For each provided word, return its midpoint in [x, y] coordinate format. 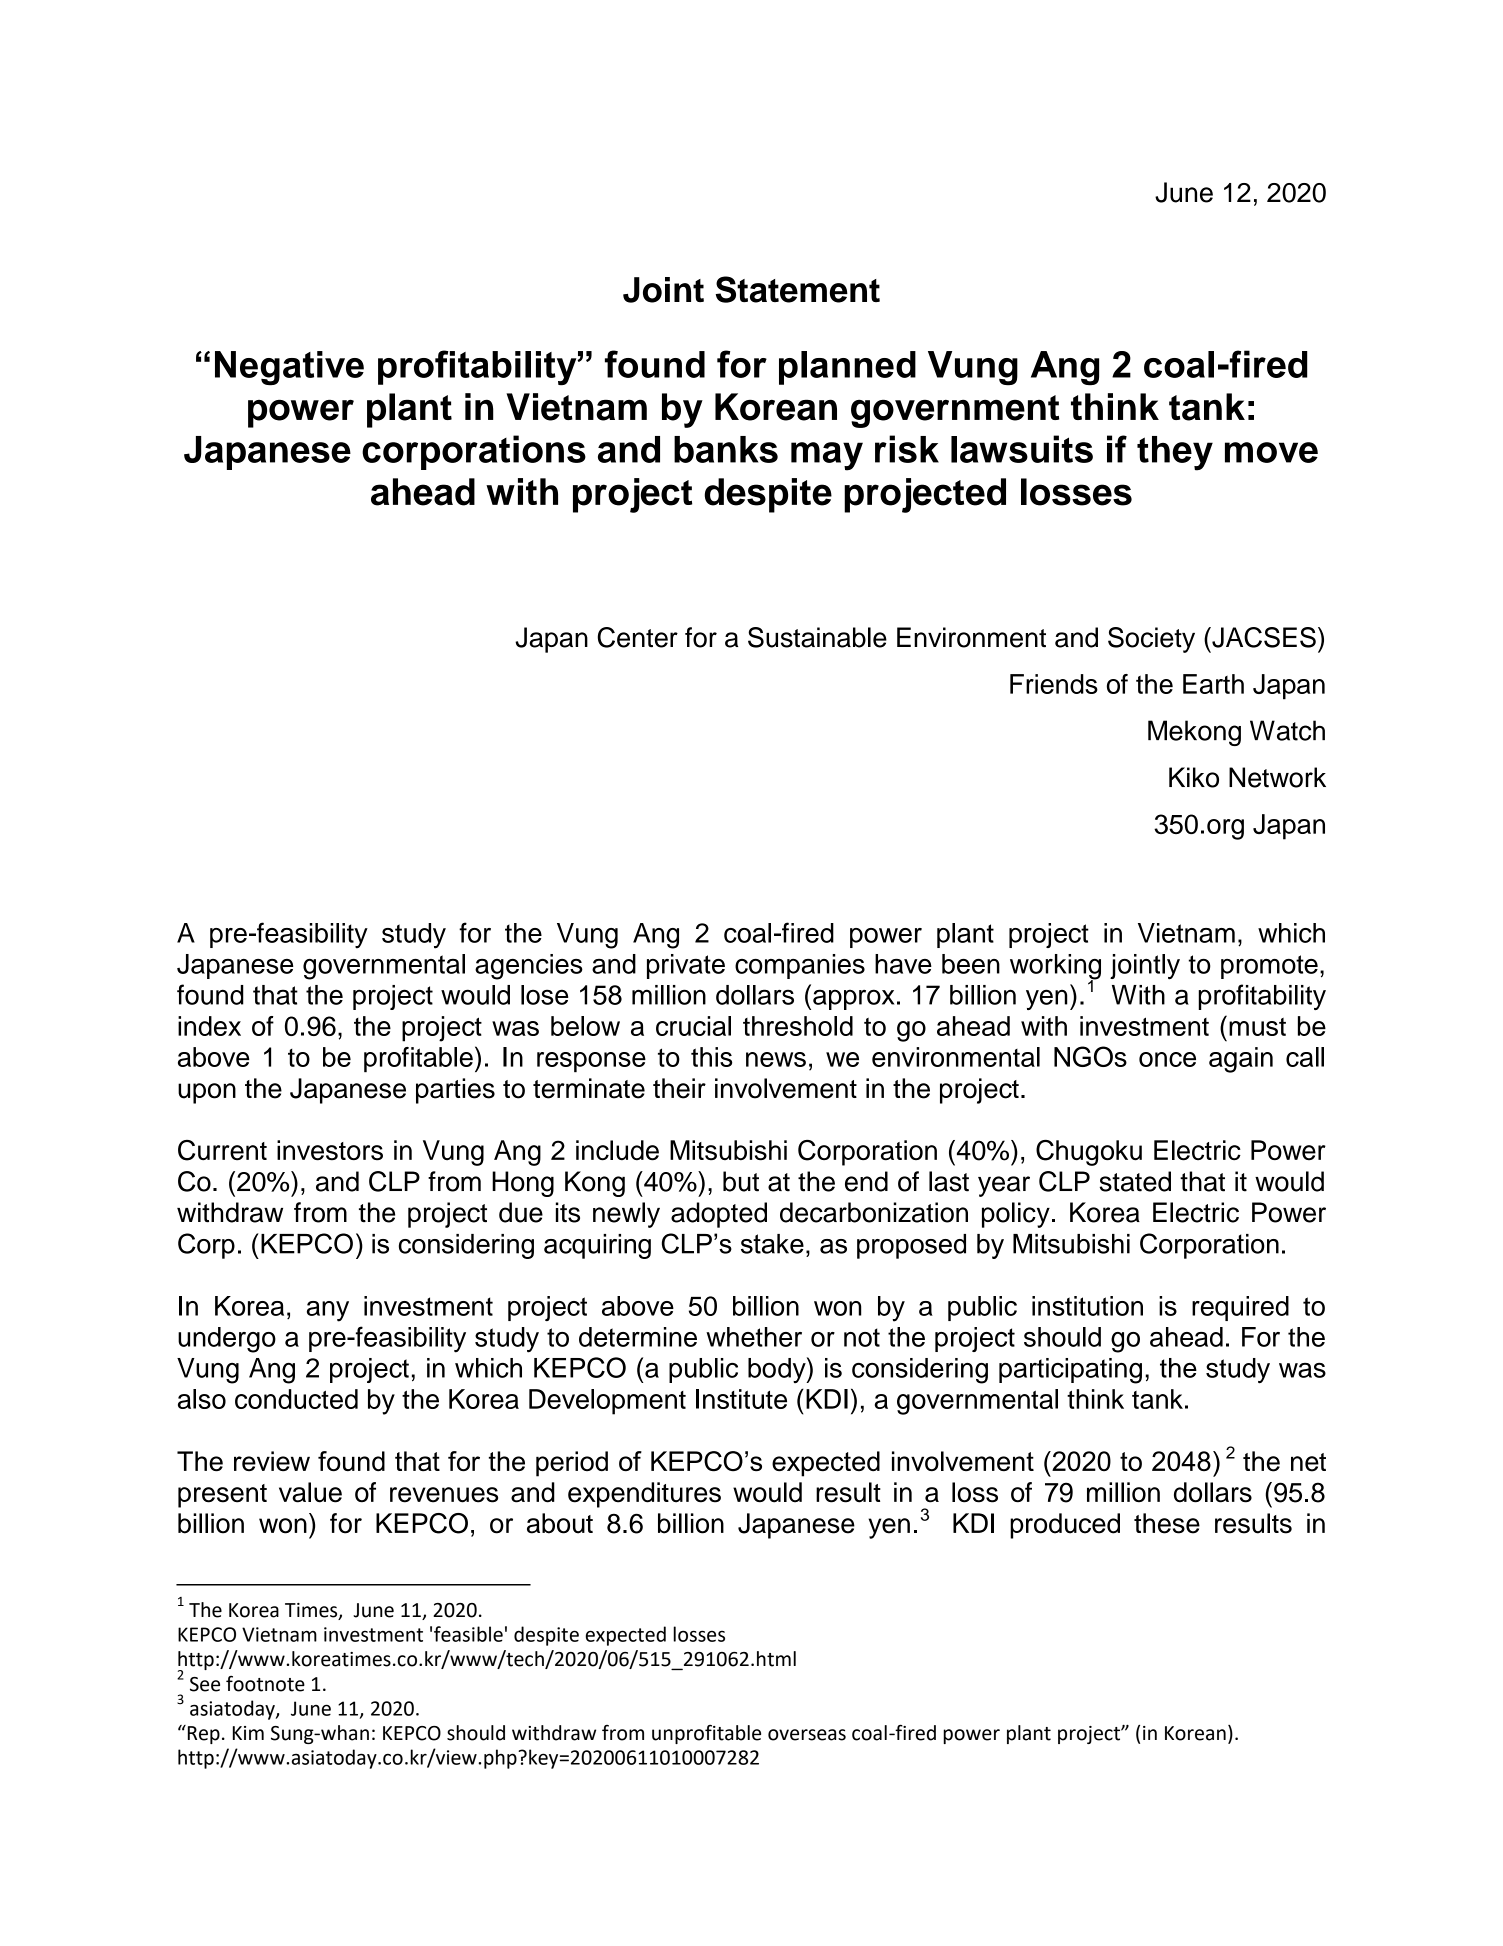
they [1175, 453]
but [741, 1181]
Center [637, 637]
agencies [529, 967]
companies [800, 966]
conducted [296, 1399]
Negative [289, 368]
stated [1135, 1181]
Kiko [1194, 777]
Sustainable [817, 637]
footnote [265, 1684]
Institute [741, 1399]
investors [330, 1150]
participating [1070, 1371]
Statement [798, 289]
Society [1151, 640]
